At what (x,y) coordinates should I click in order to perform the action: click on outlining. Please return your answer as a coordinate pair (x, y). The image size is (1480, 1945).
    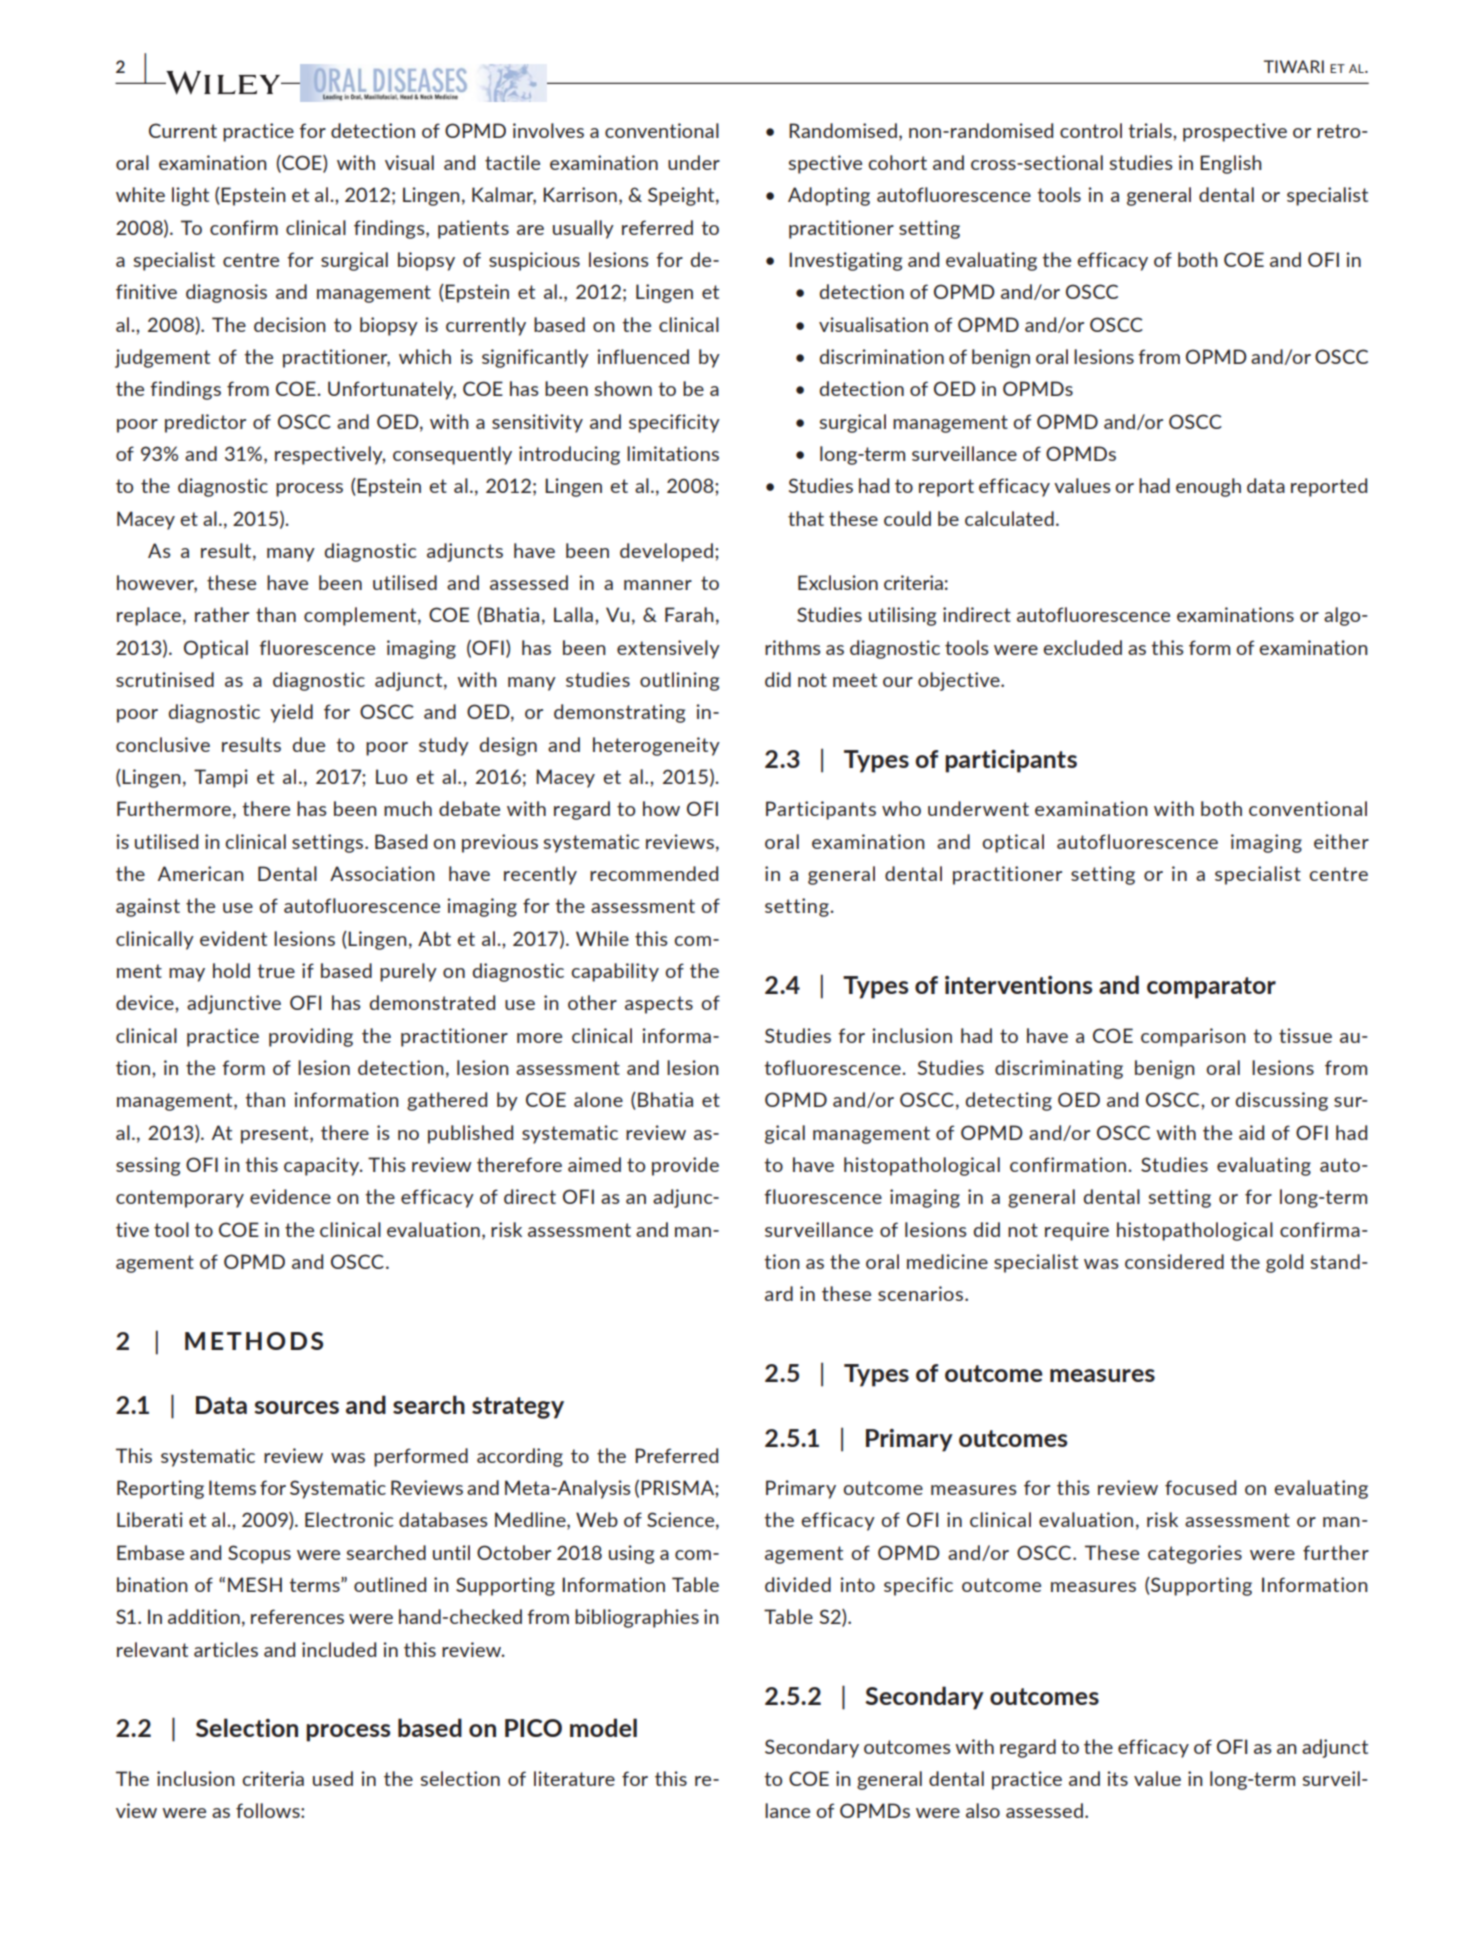
    Looking at the image, I should click on (679, 681).
